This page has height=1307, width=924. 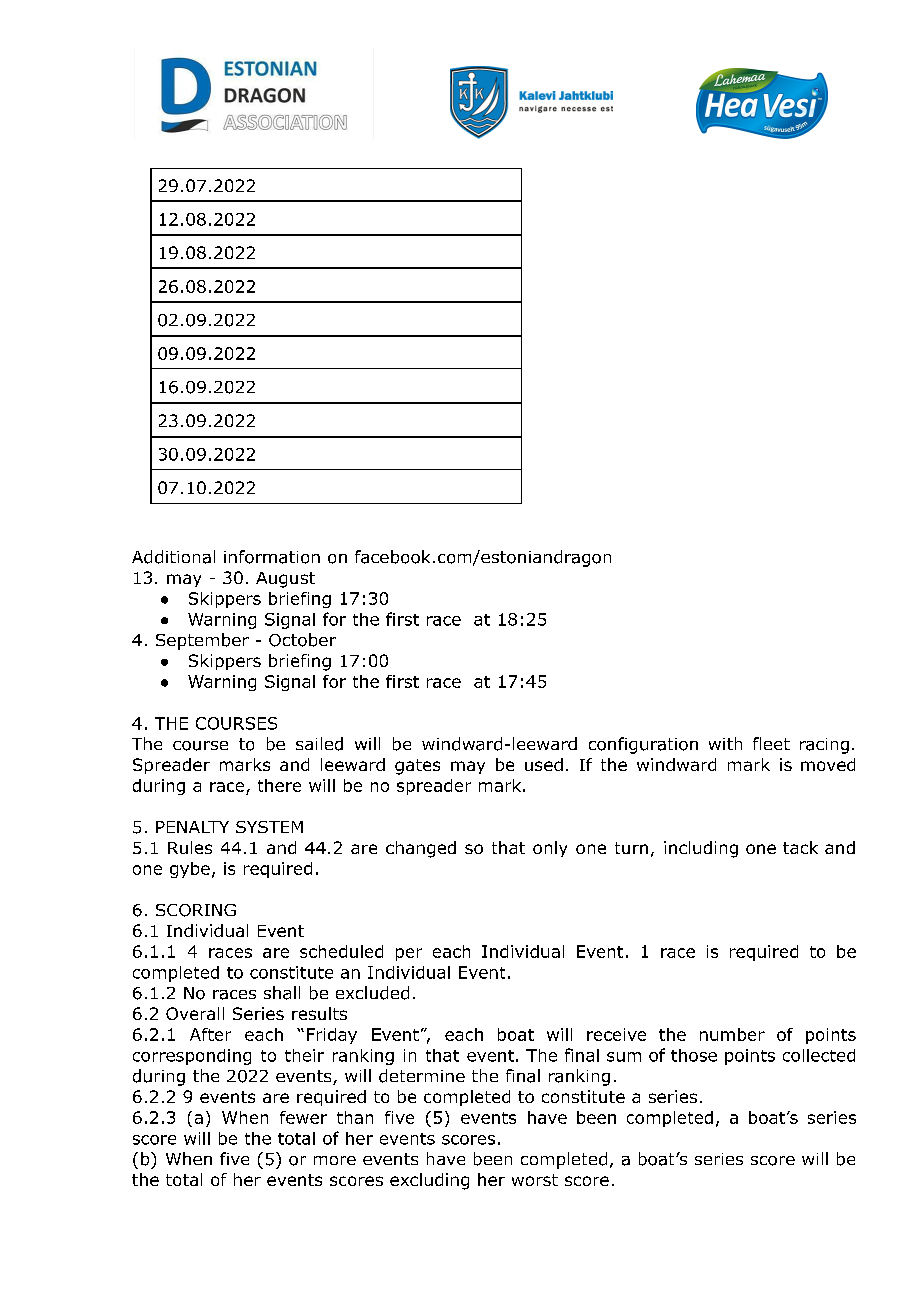 What do you see at coordinates (335, 1160) in the page?
I see `more` at bounding box center [335, 1160].
